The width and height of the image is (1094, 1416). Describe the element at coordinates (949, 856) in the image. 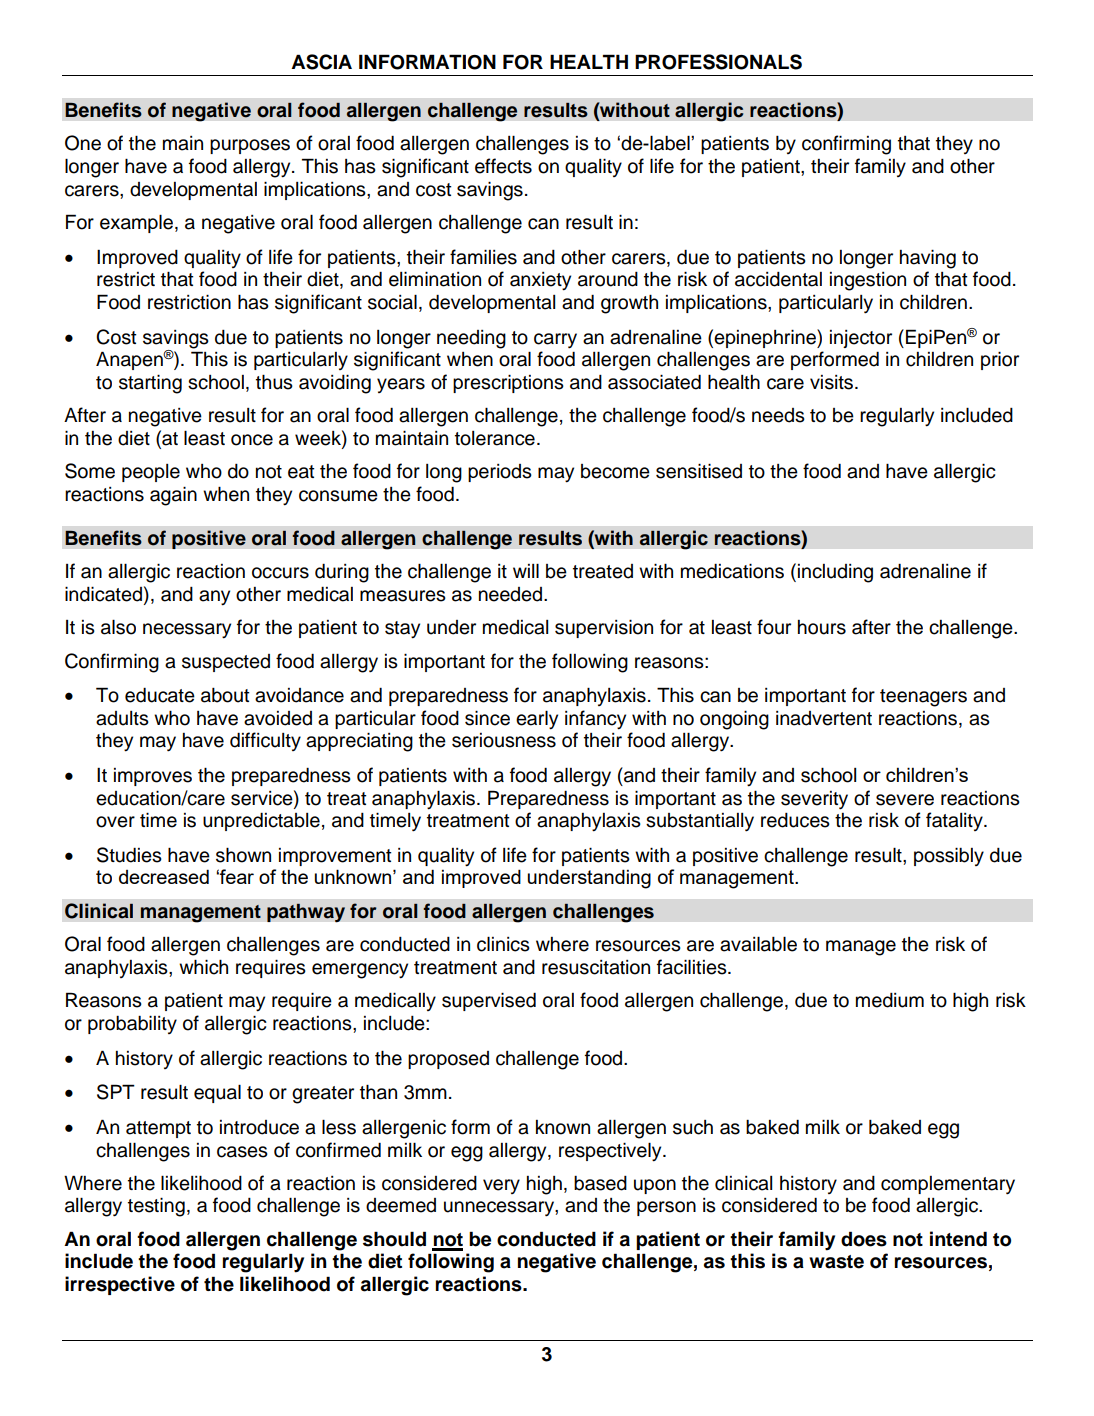

I see `possibly` at that location.
